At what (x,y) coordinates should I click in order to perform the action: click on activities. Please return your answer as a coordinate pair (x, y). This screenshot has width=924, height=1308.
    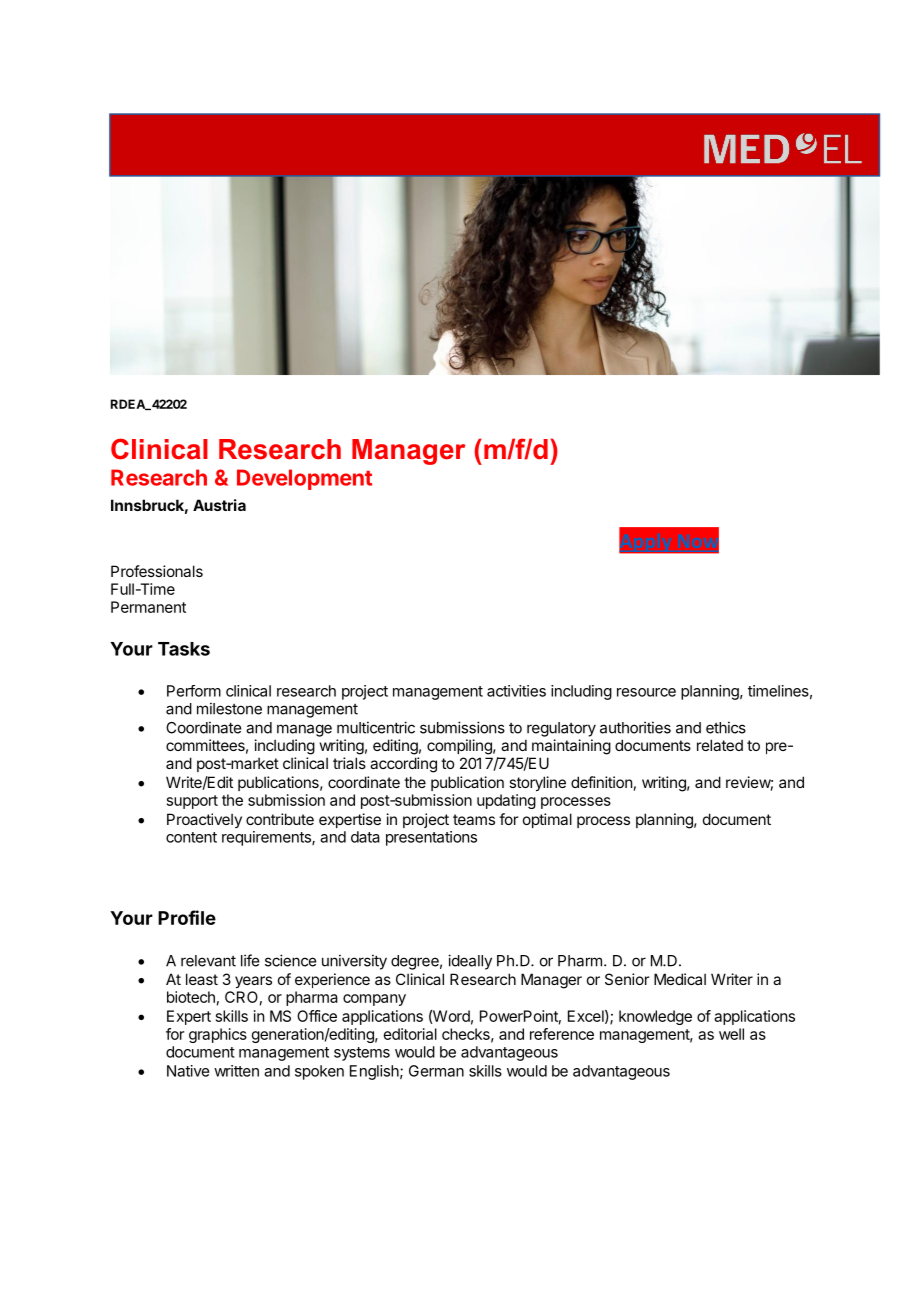
    Looking at the image, I should click on (516, 691).
